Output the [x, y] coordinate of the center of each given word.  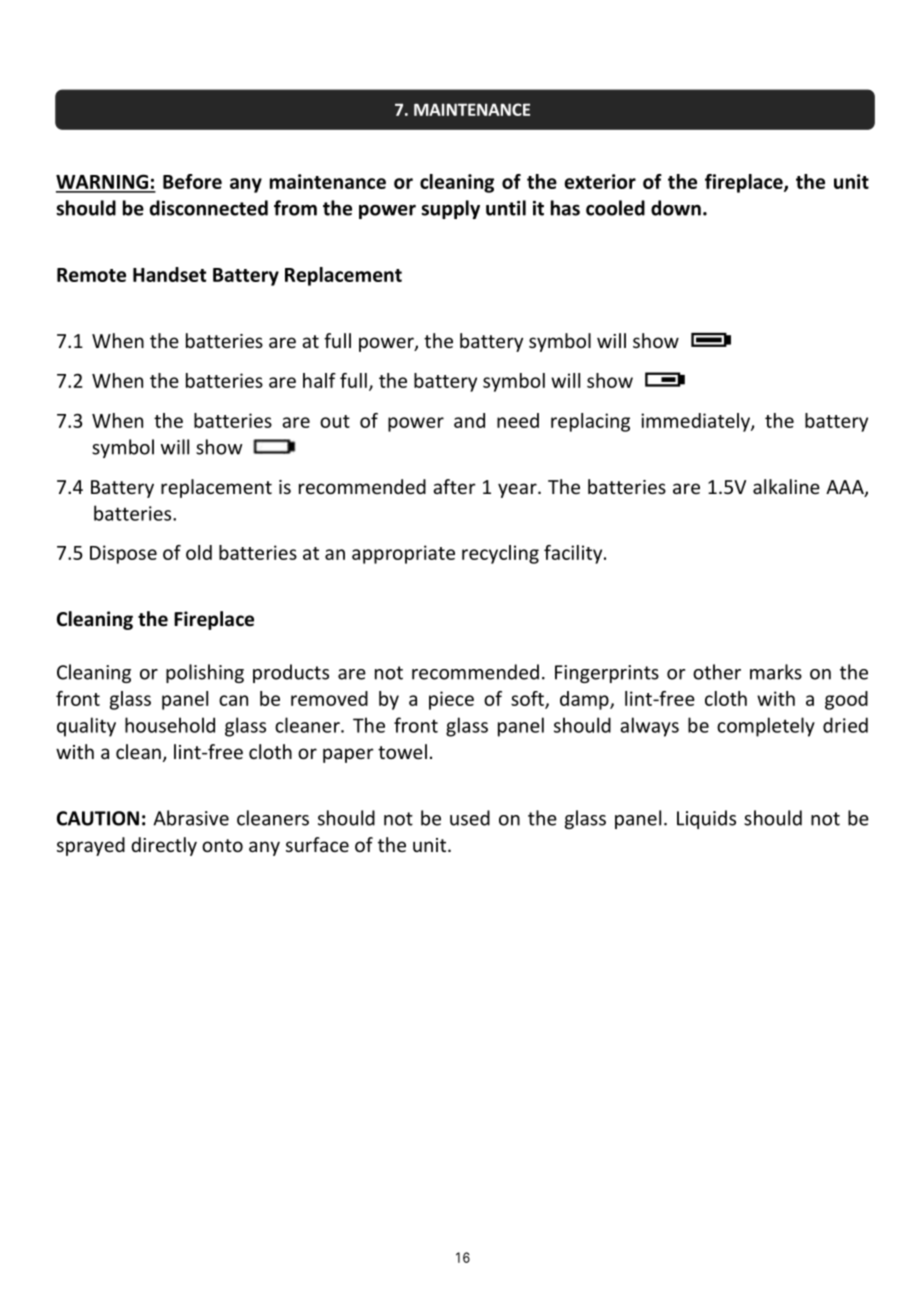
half [319, 380]
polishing [205, 673]
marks [776, 672]
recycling [500, 554]
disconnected [209, 208]
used [470, 818]
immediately [696, 422]
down [676, 208]
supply [450, 209]
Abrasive [191, 818]
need [518, 420]
